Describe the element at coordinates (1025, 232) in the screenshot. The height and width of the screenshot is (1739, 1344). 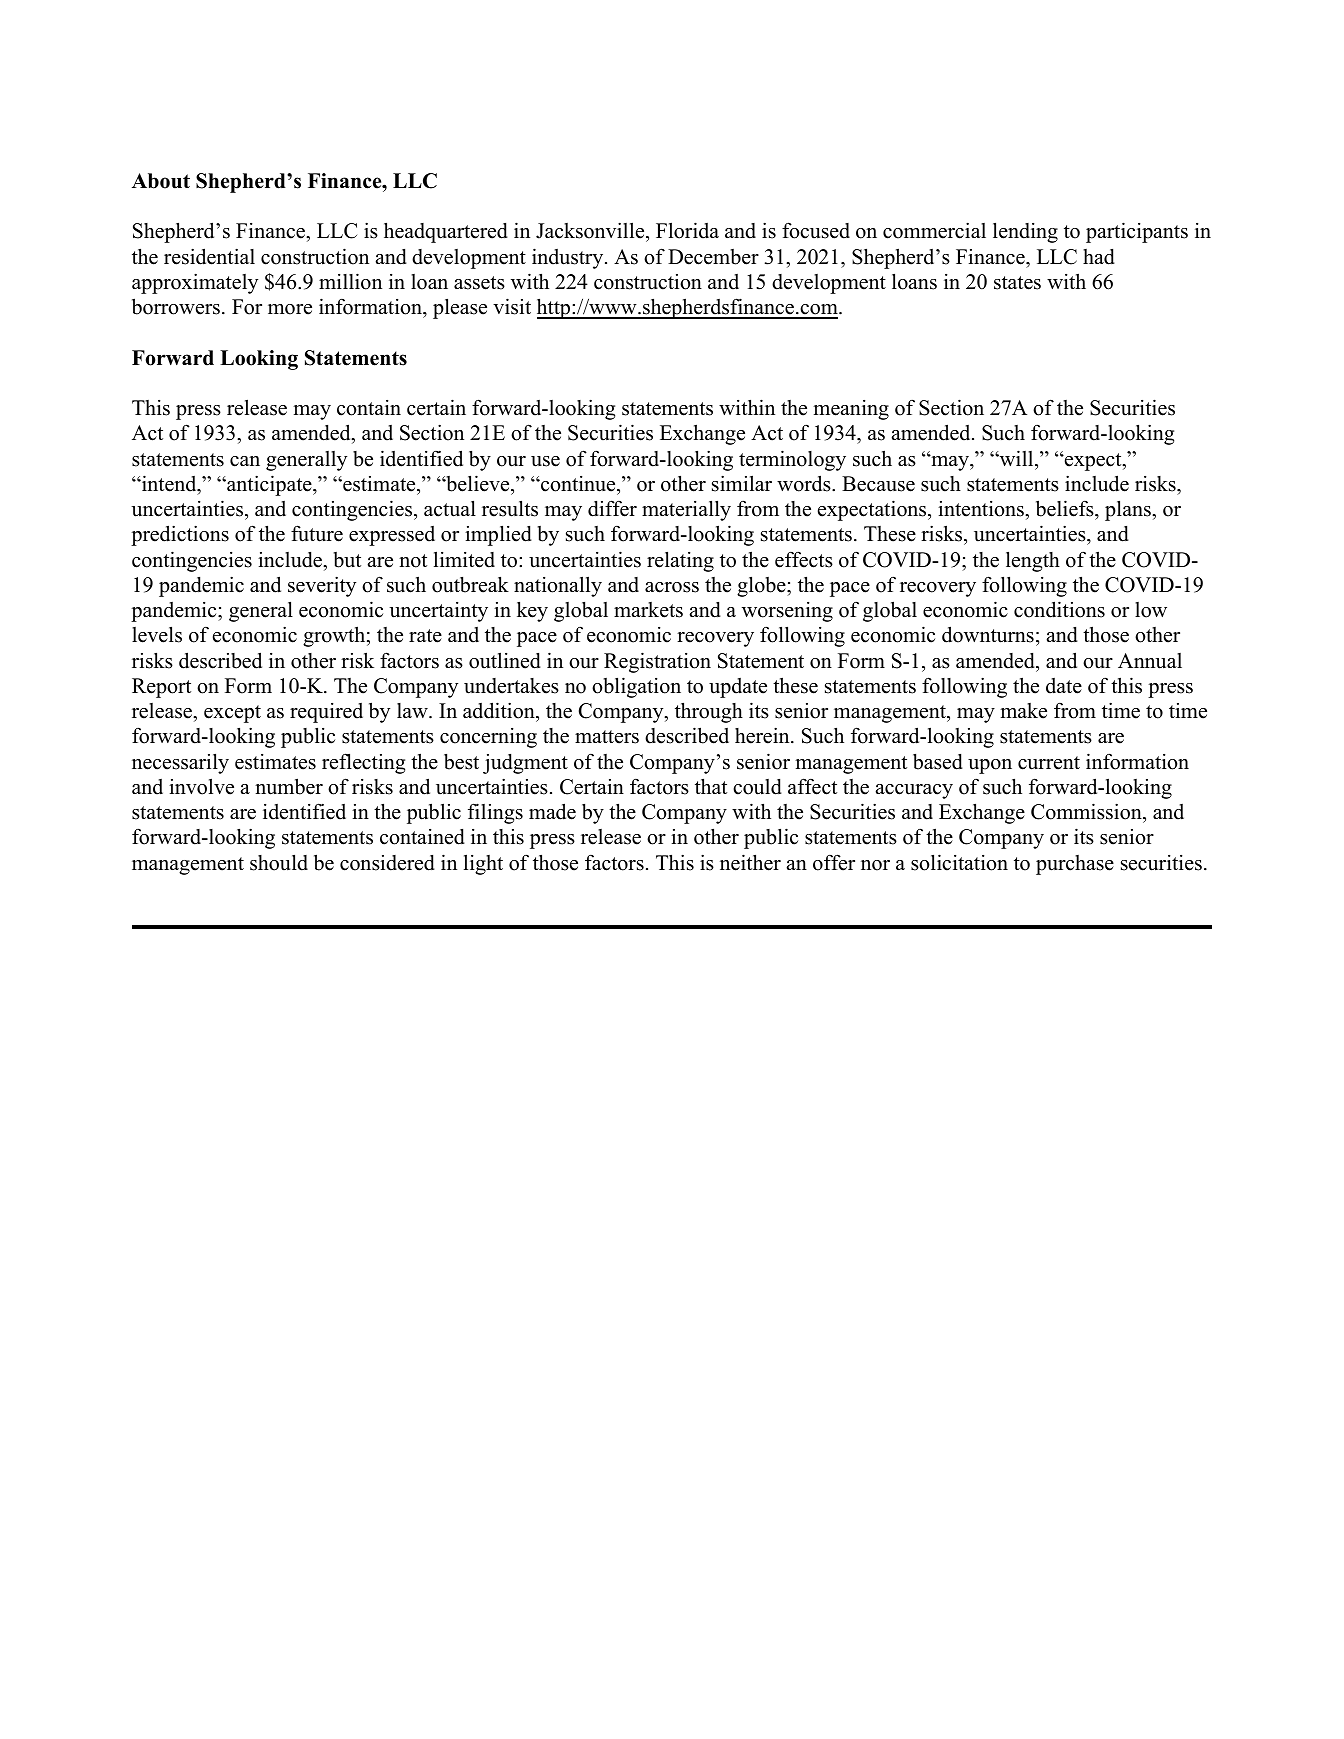
I see `lending` at that location.
